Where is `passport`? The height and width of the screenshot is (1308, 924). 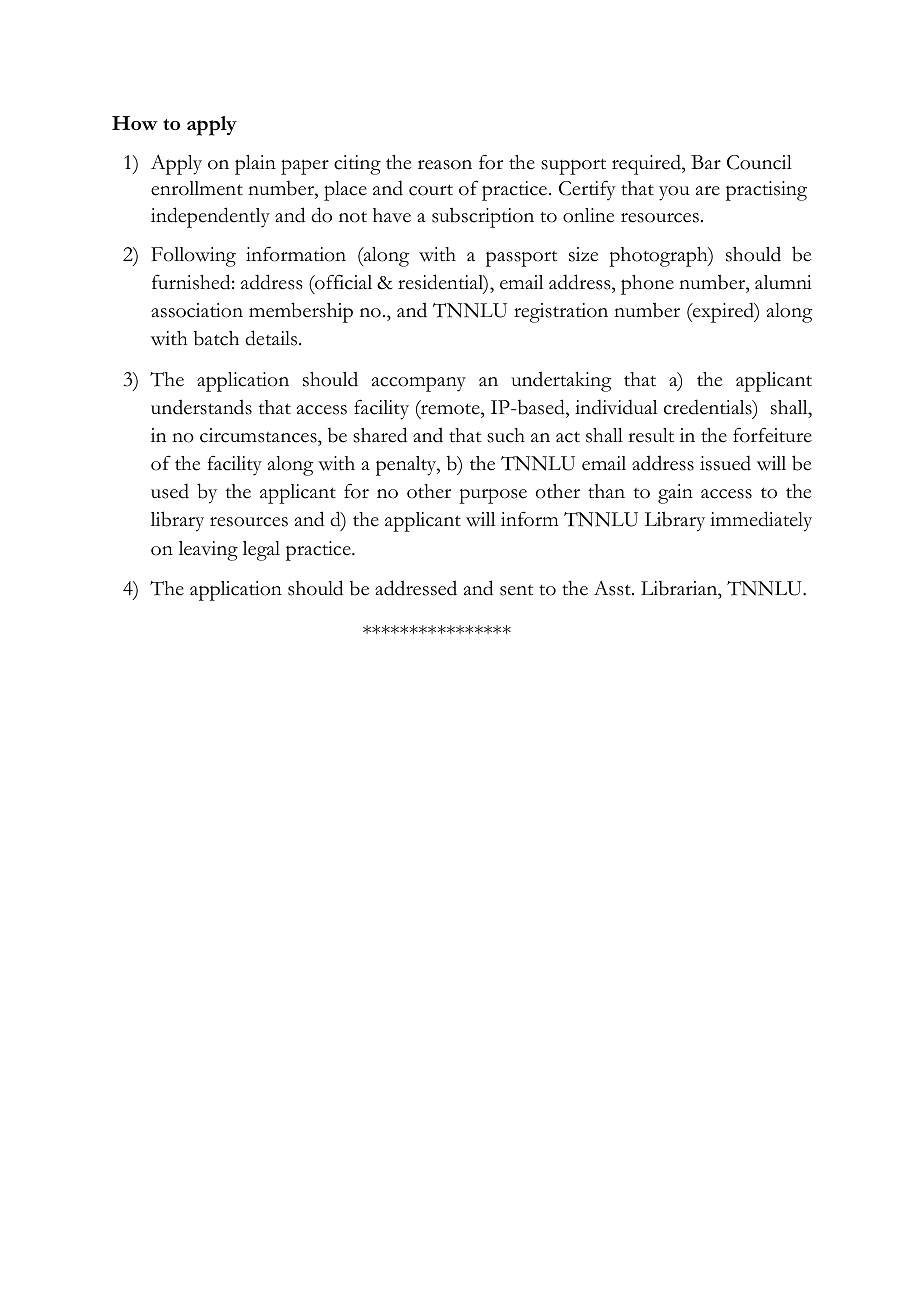
passport is located at coordinates (521, 259).
